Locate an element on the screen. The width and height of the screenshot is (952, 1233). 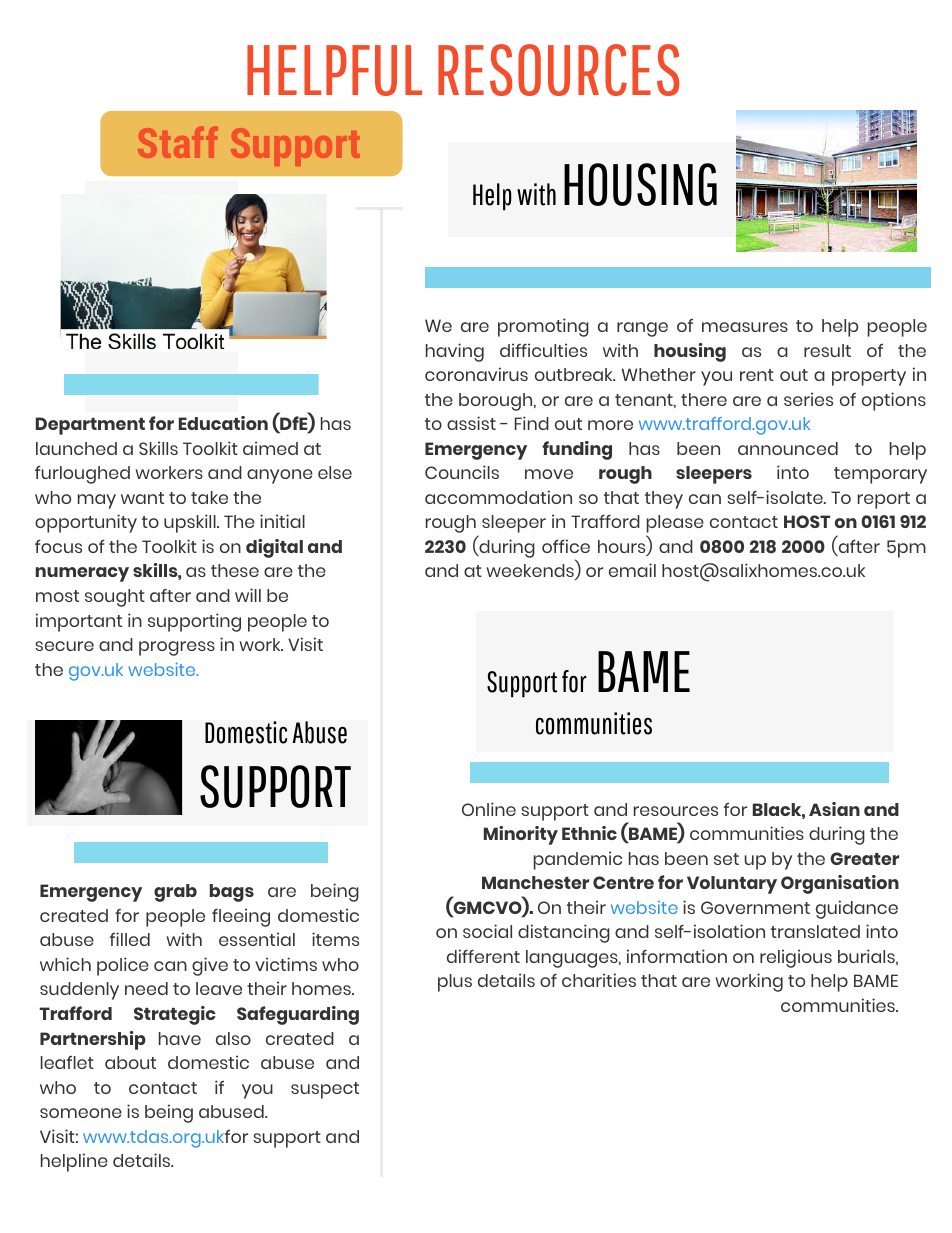
grab is located at coordinates (175, 893).
